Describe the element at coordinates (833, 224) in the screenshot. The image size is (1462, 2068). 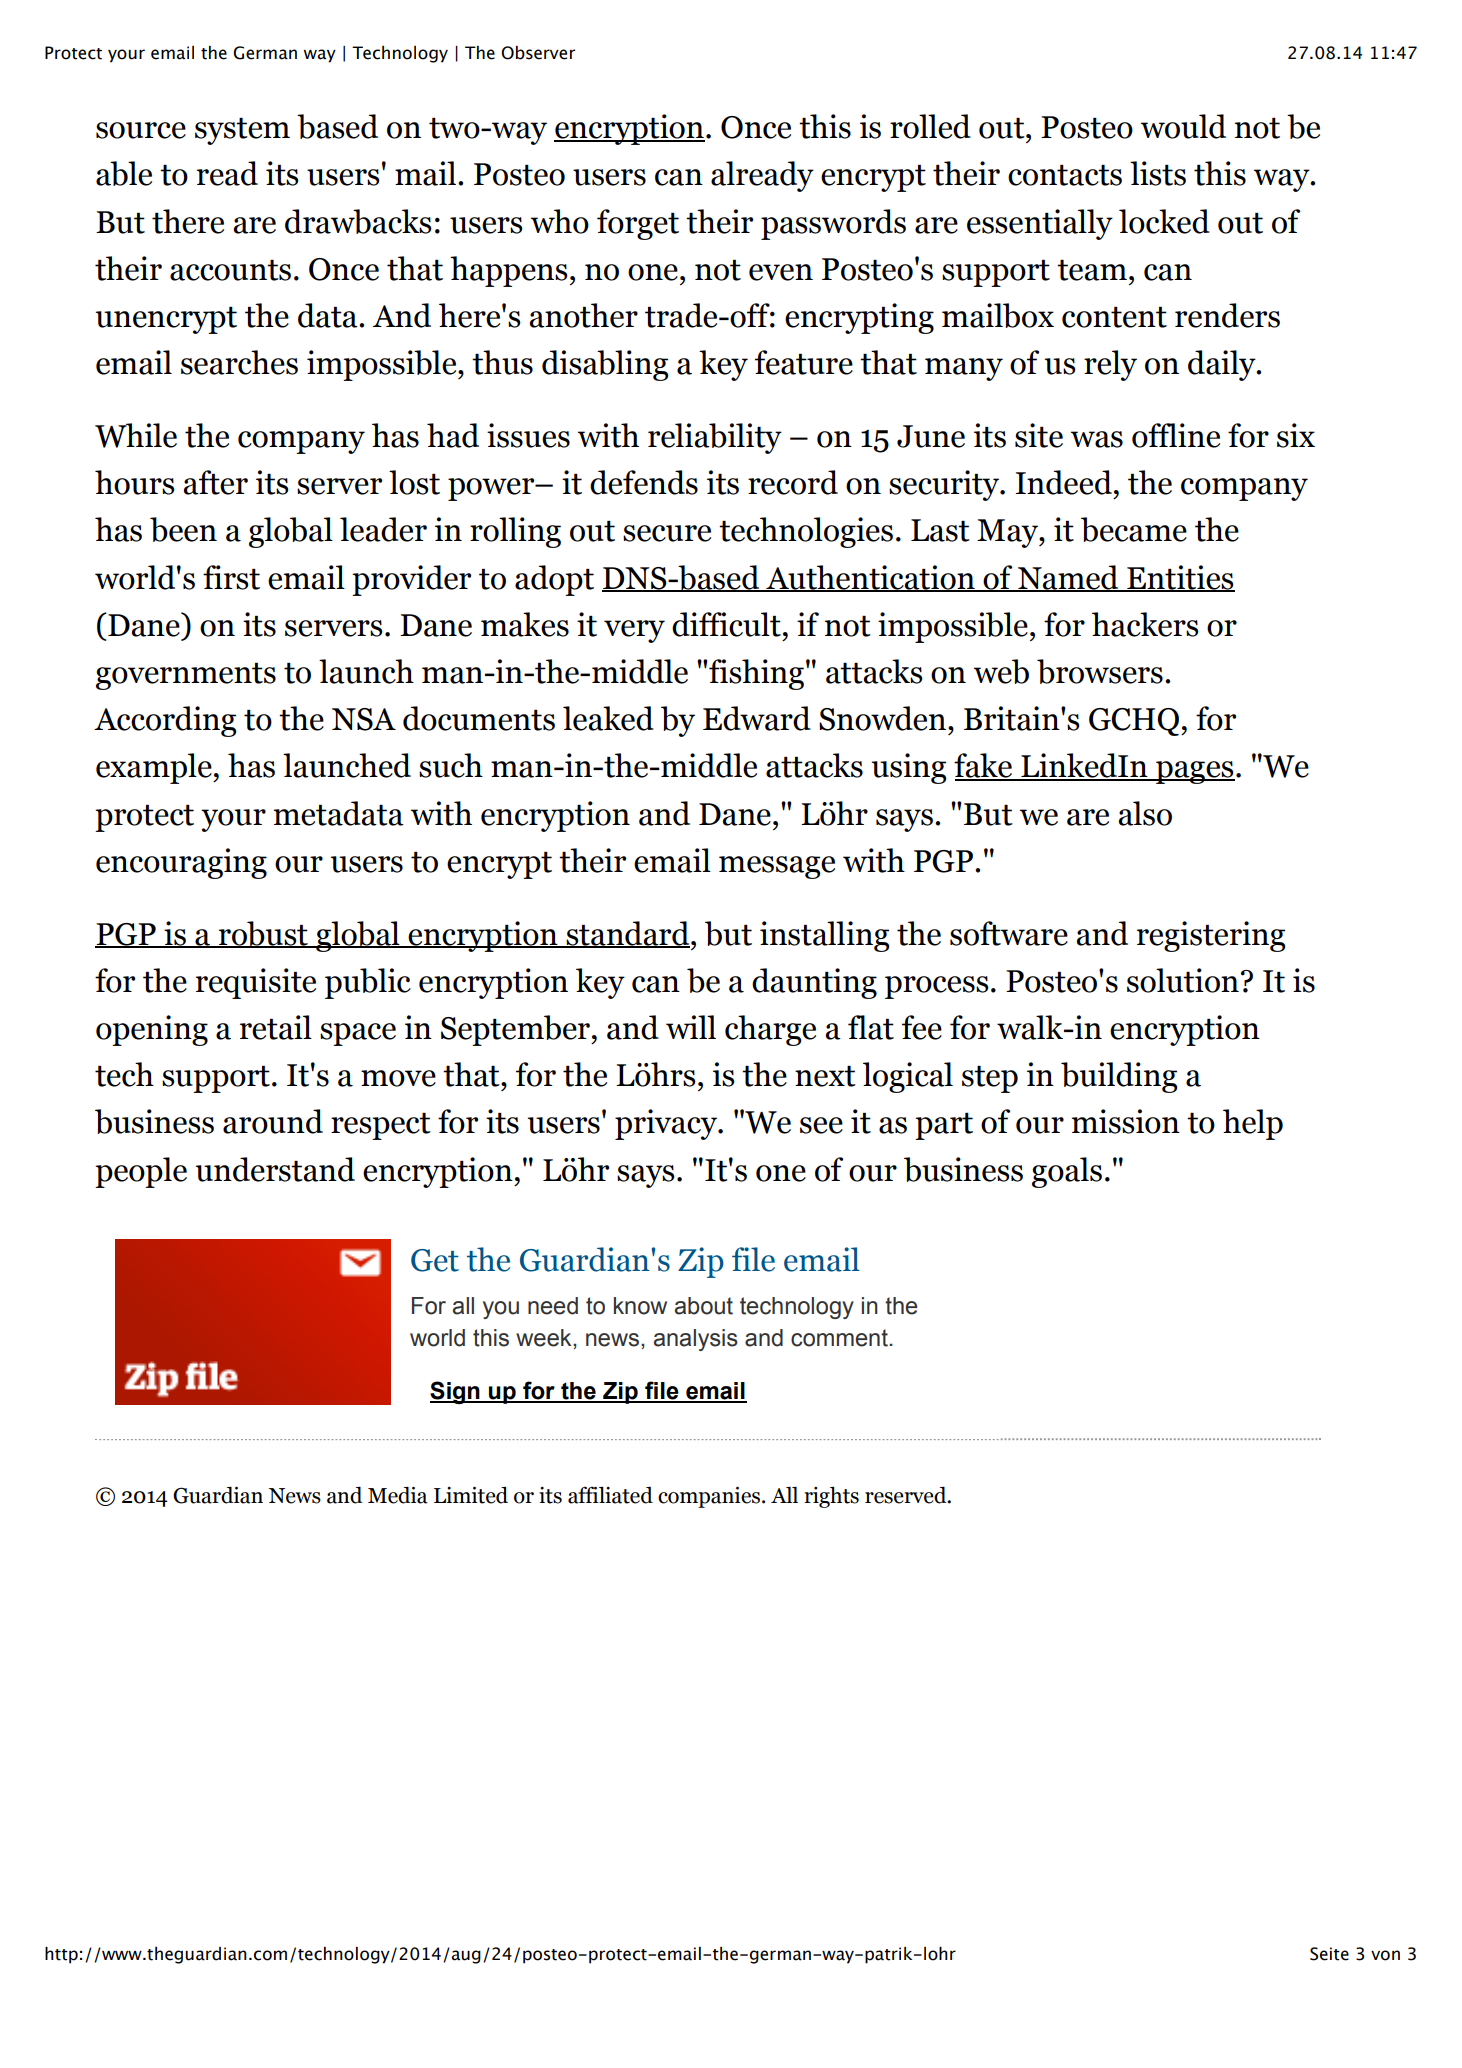
I see `passwords` at that location.
